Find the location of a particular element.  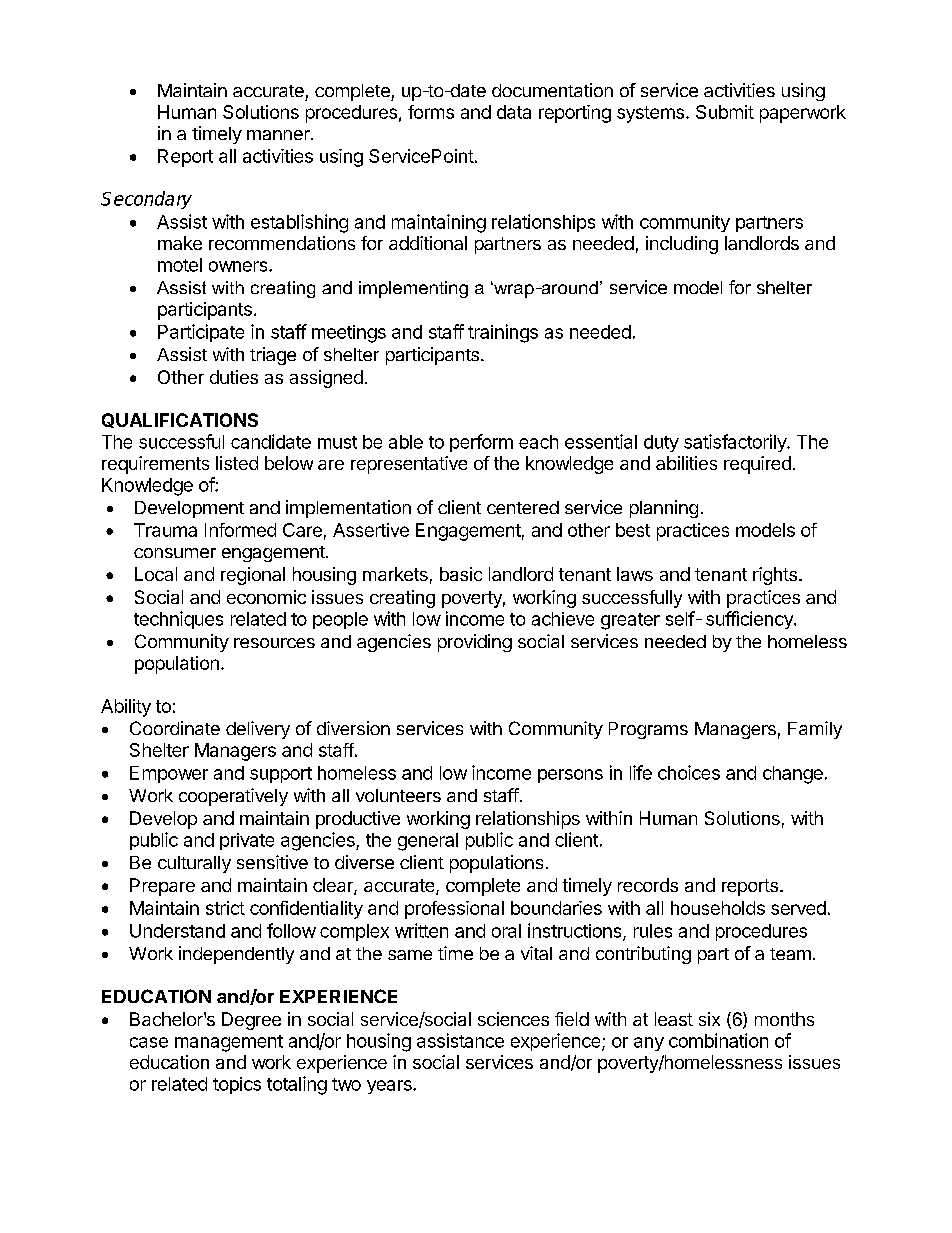

rights is located at coordinates (775, 576).
